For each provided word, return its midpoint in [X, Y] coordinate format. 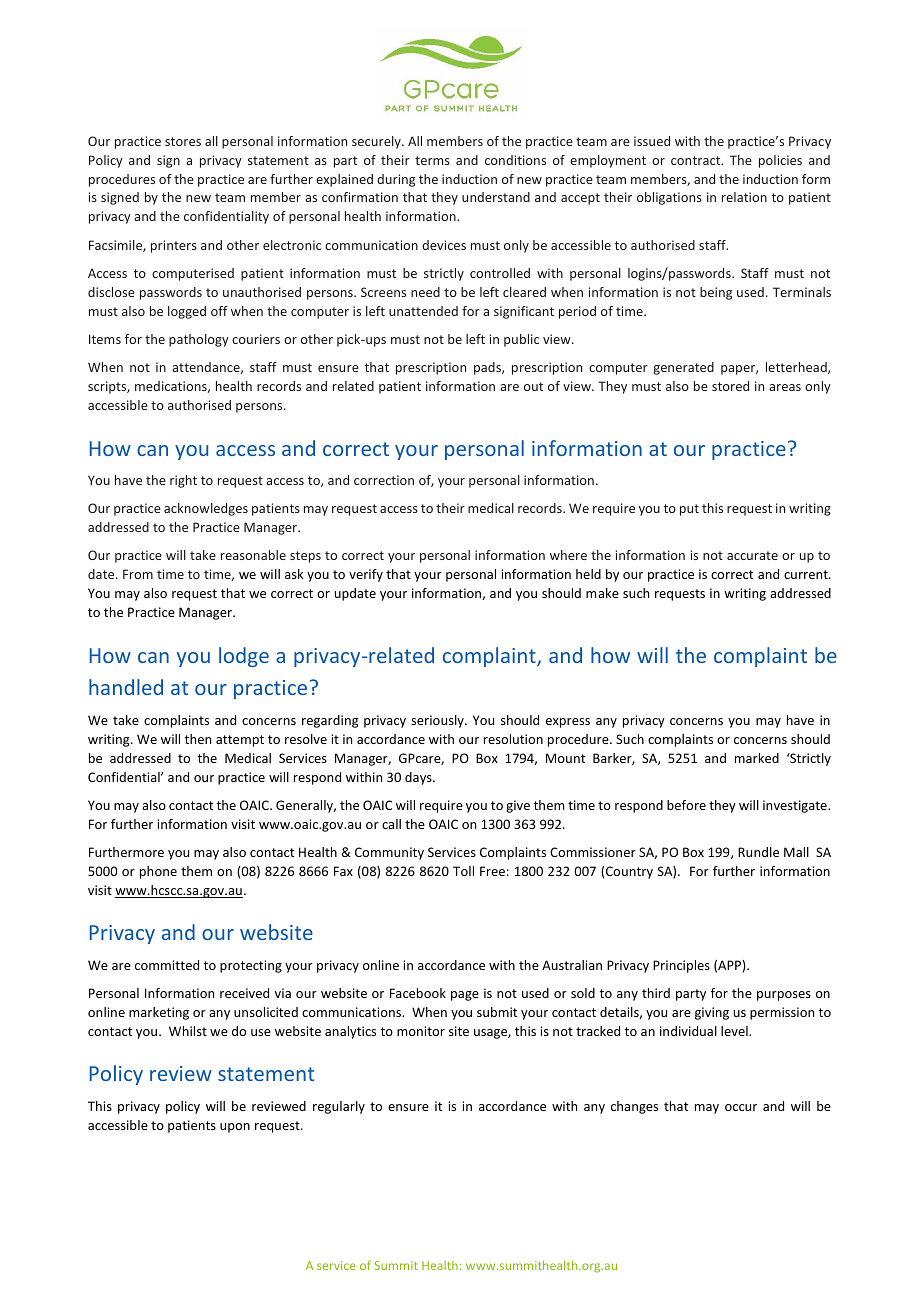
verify [366, 575]
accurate [752, 555]
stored [730, 386]
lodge [244, 657]
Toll [463, 871]
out [533, 386]
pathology [199, 340]
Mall [796, 852]
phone [158, 872]
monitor [421, 1031]
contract [697, 160]
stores [183, 141]
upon [235, 1128]
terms [432, 160]
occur [741, 1107]
